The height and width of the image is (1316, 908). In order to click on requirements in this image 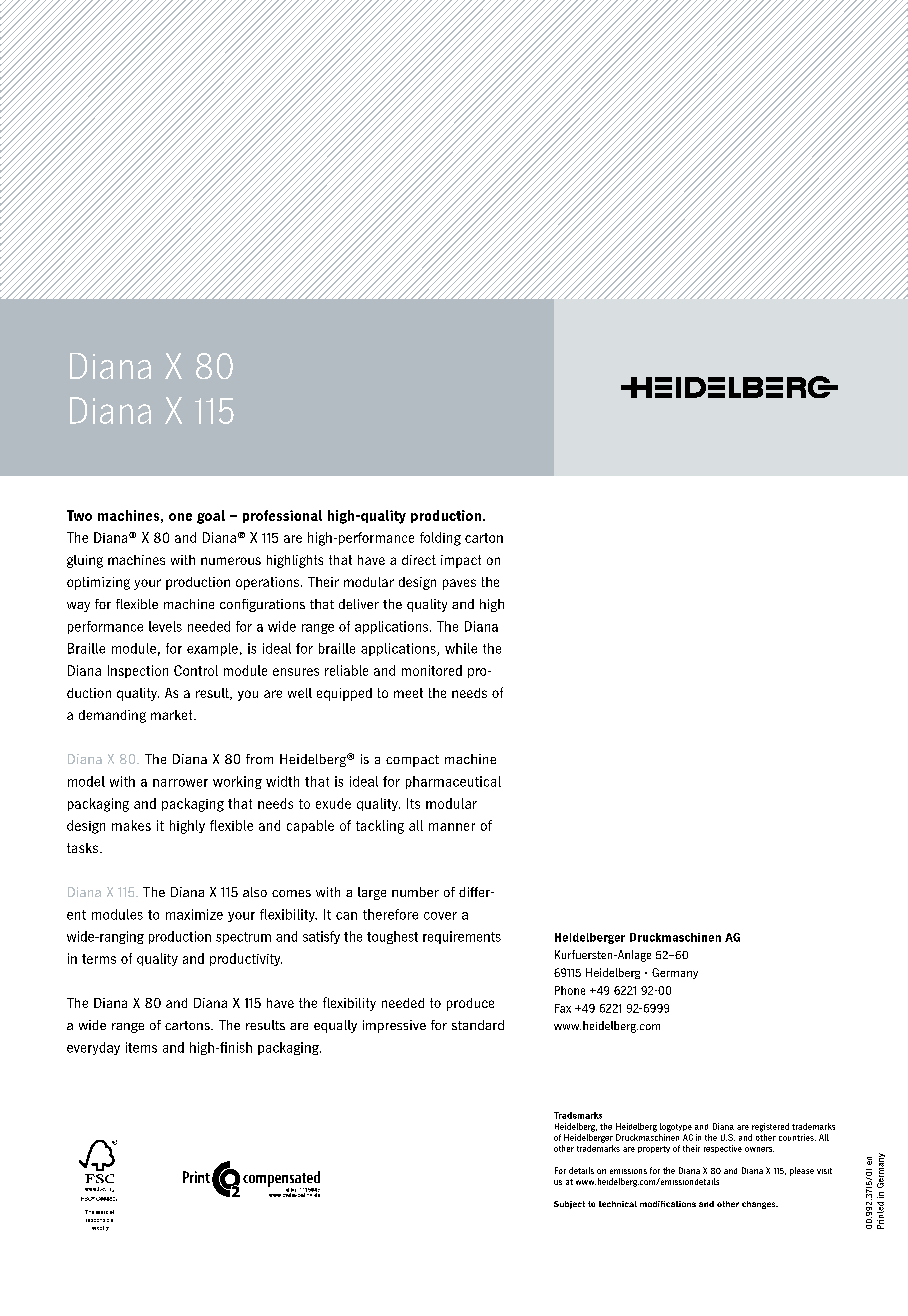, I will do `click(462, 937)`.
